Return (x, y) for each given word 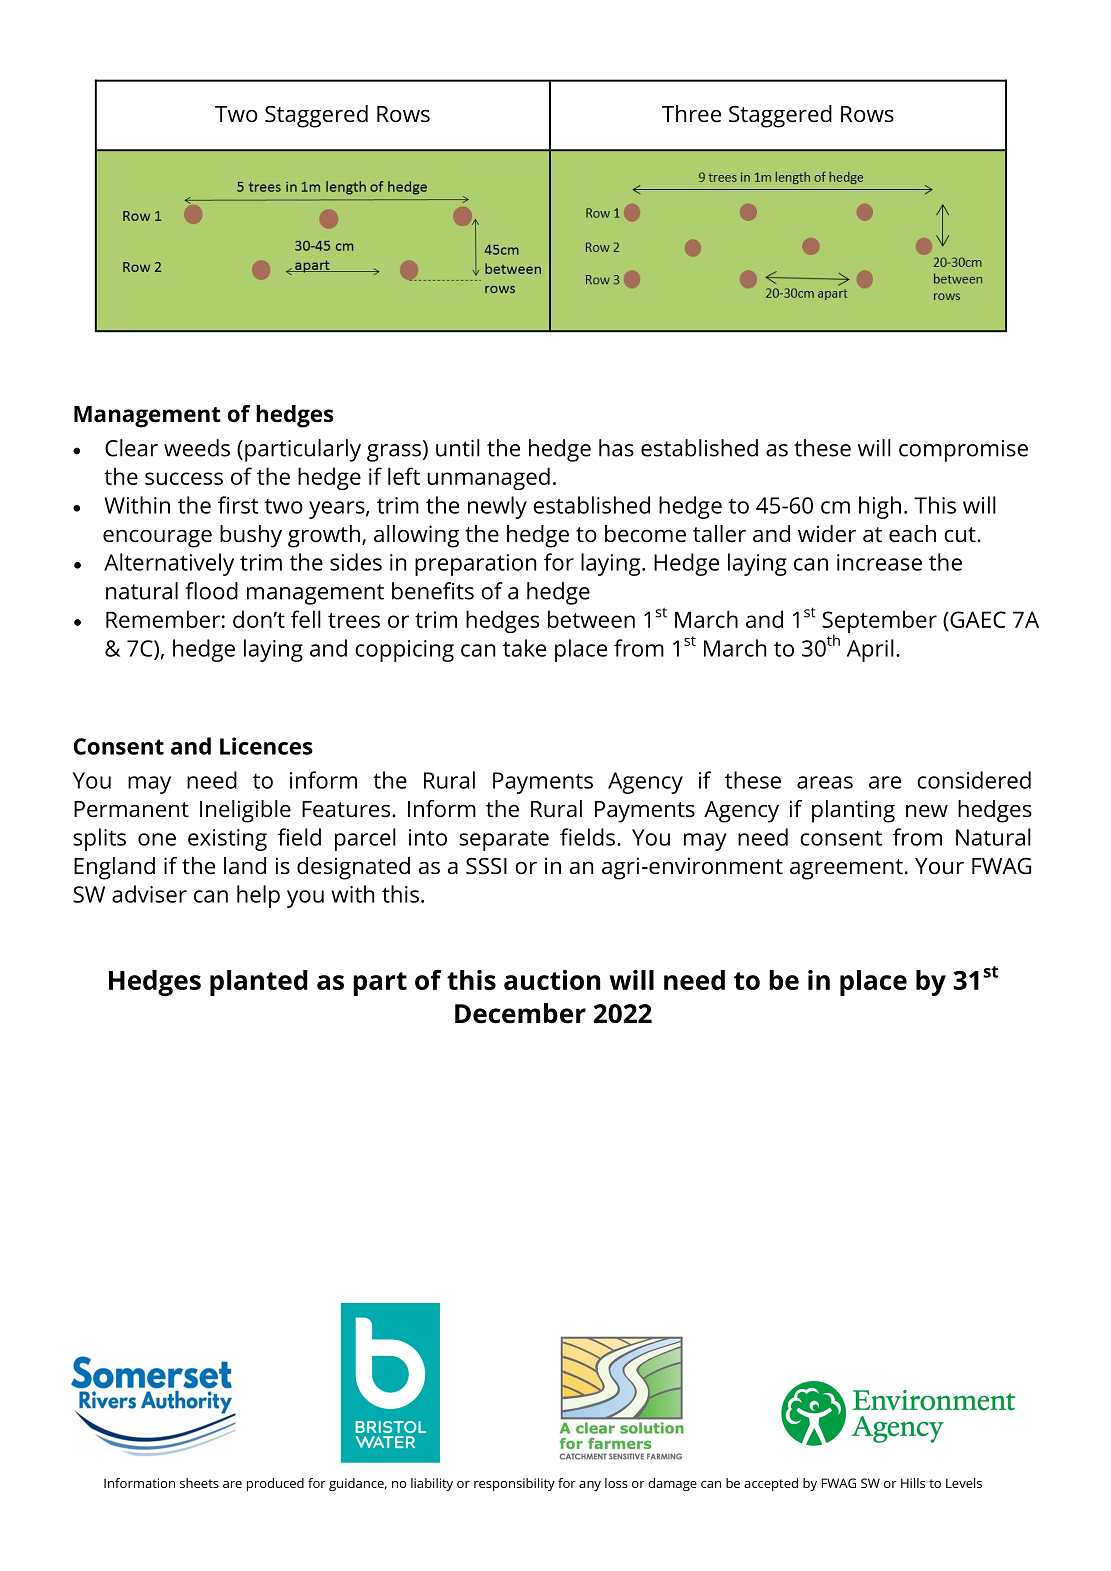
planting (853, 811)
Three (691, 114)
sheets (199, 1483)
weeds (197, 448)
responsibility (514, 1484)
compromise (963, 451)
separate (504, 841)
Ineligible (245, 811)
